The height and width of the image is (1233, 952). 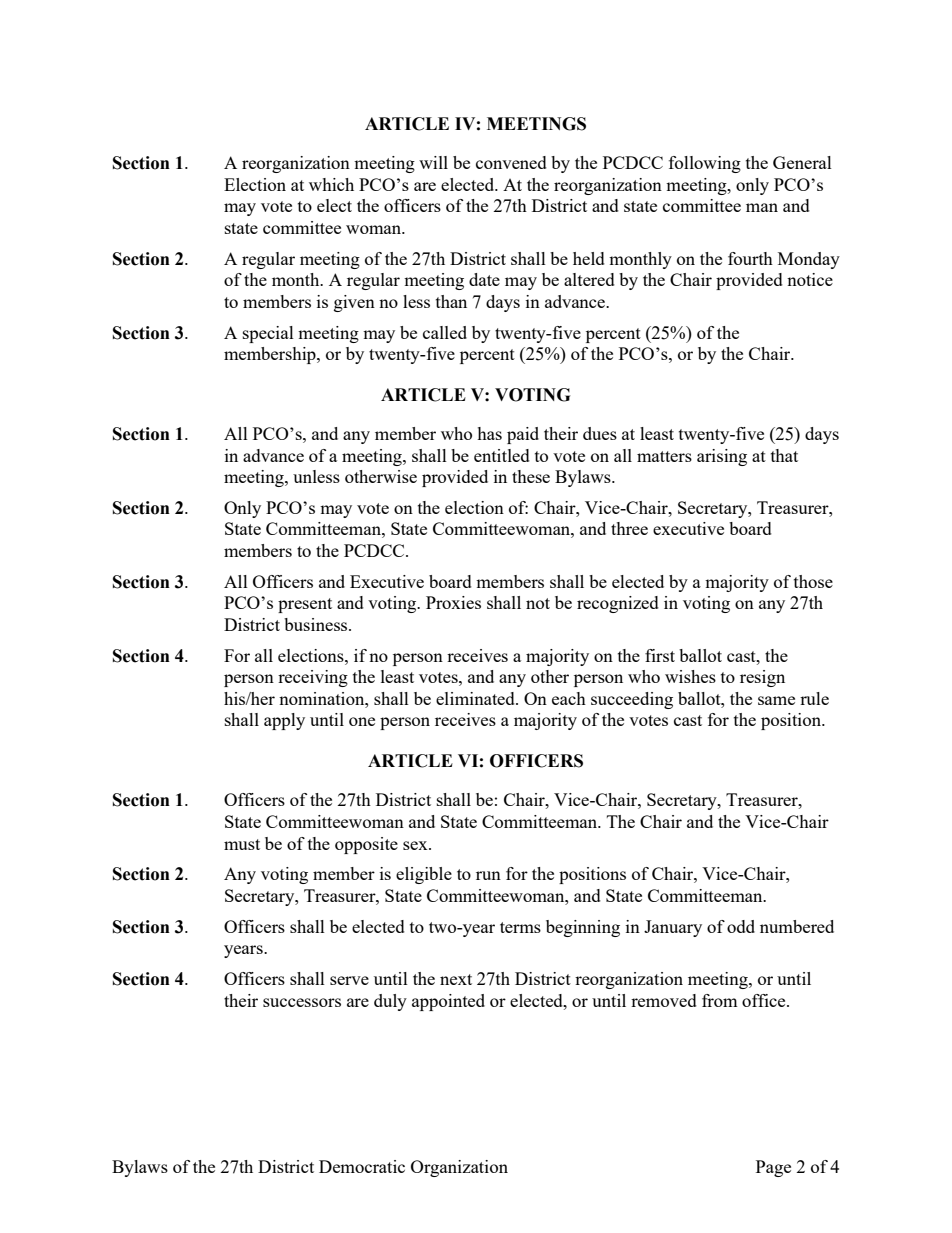 What do you see at coordinates (773, 1168) in the image?
I see `Page` at bounding box center [773, 1168].
